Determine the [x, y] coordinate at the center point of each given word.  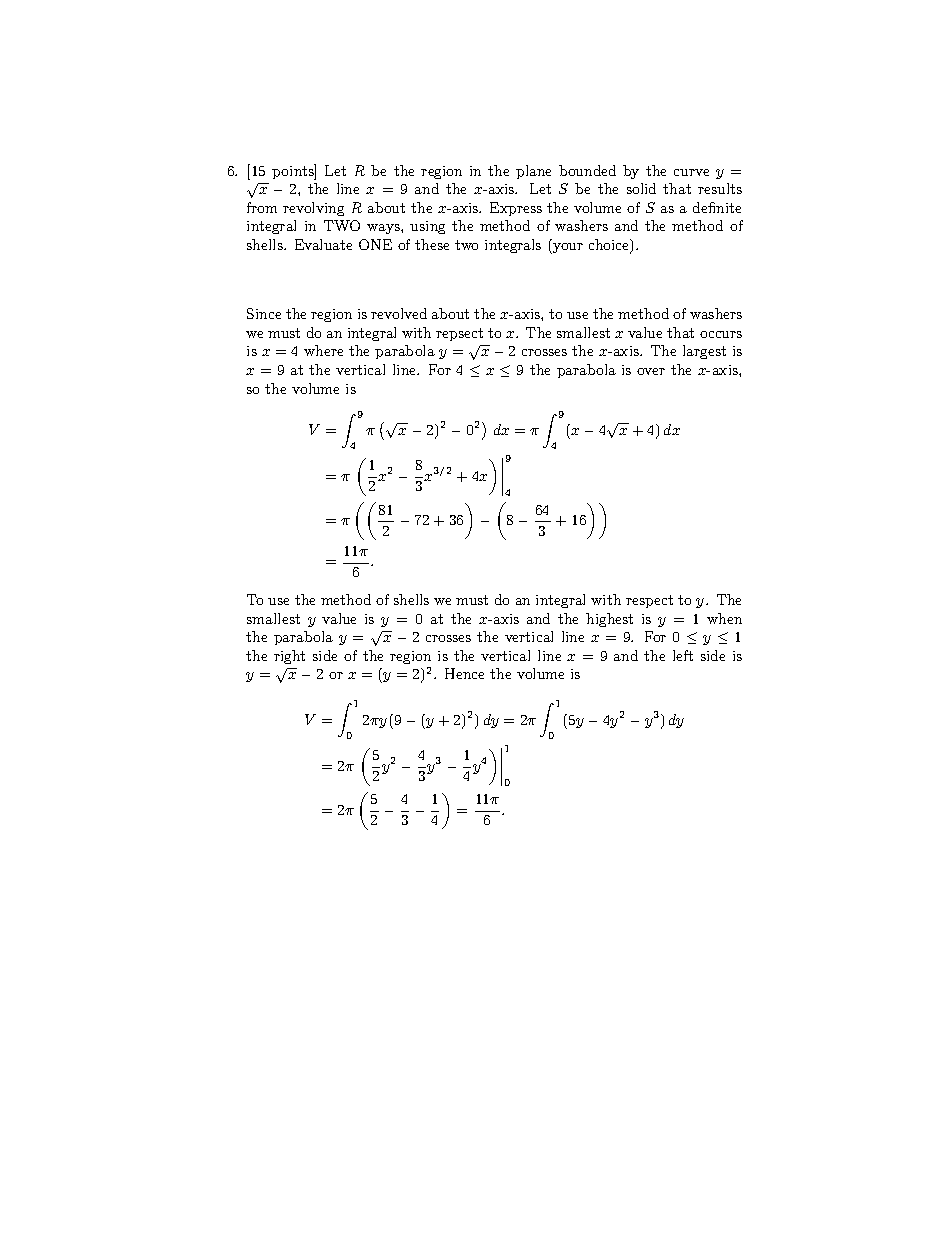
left [683, 655]
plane [533, 172]
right [289, 657]
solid [641, 188]
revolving [313, 209]
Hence [464, 673]
